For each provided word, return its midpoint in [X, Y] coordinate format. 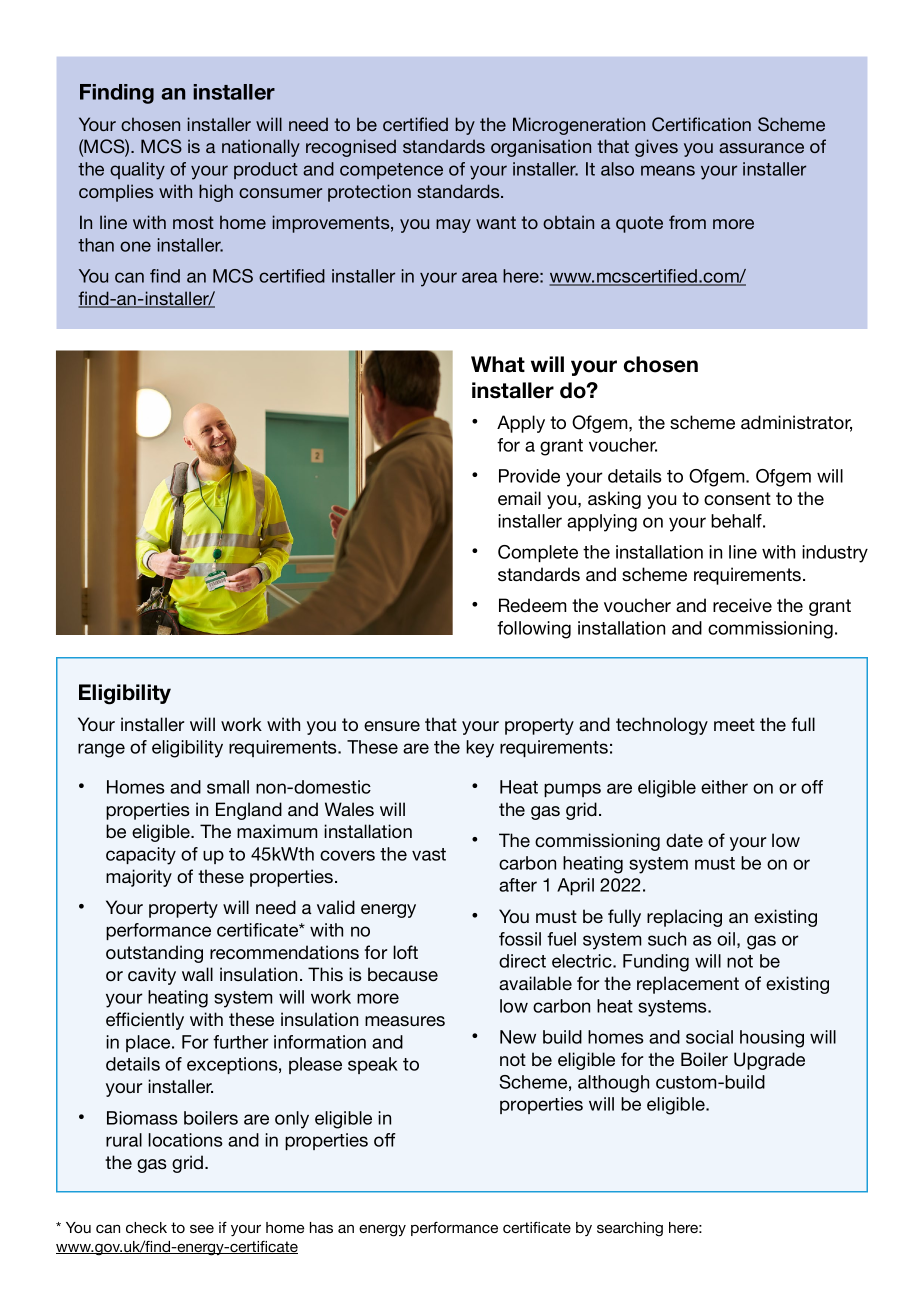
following [534, 630]
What [498, 364]
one [135, 246]
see [202, 1228]
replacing [684, 918]
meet [734, 724]
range [101, 750]
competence [391, 171]
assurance [761, 148]
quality [137, 171]
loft [405, 952]
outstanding [154, 954]
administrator [796, 423]
